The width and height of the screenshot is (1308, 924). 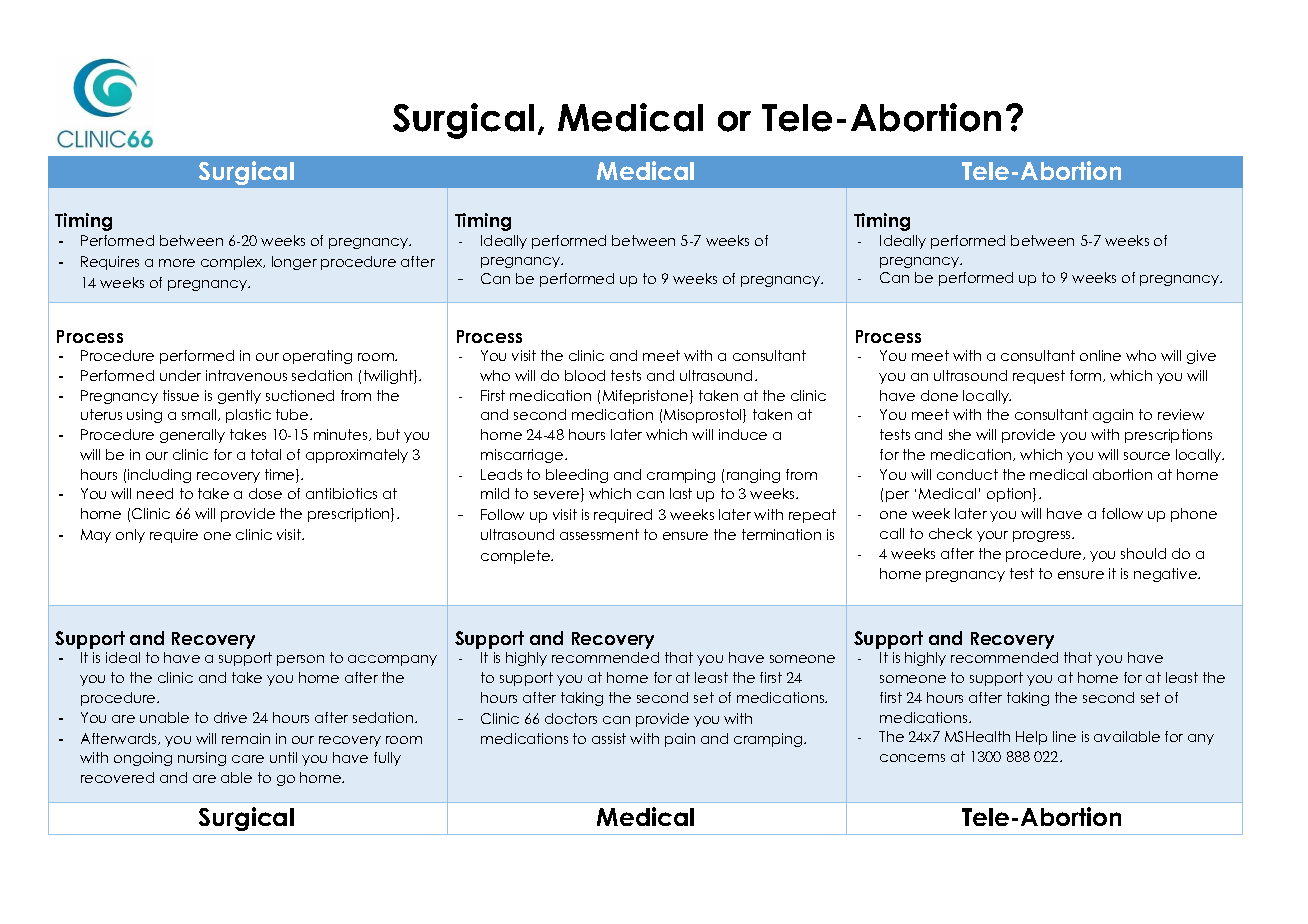 I want to click on longer, so click(x=294, y=263).
